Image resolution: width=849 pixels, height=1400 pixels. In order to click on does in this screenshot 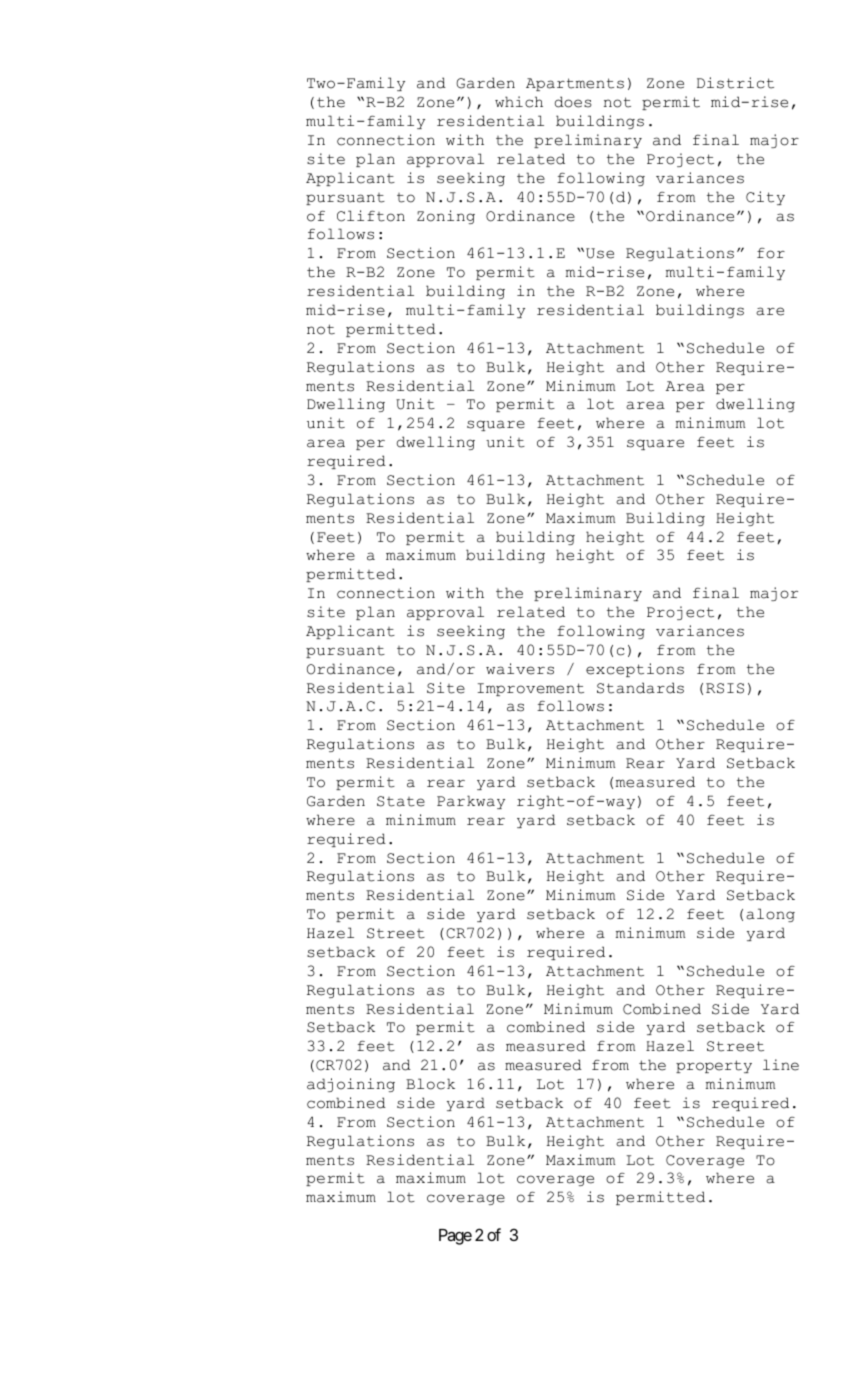, I will do `click(573, 102)`.
